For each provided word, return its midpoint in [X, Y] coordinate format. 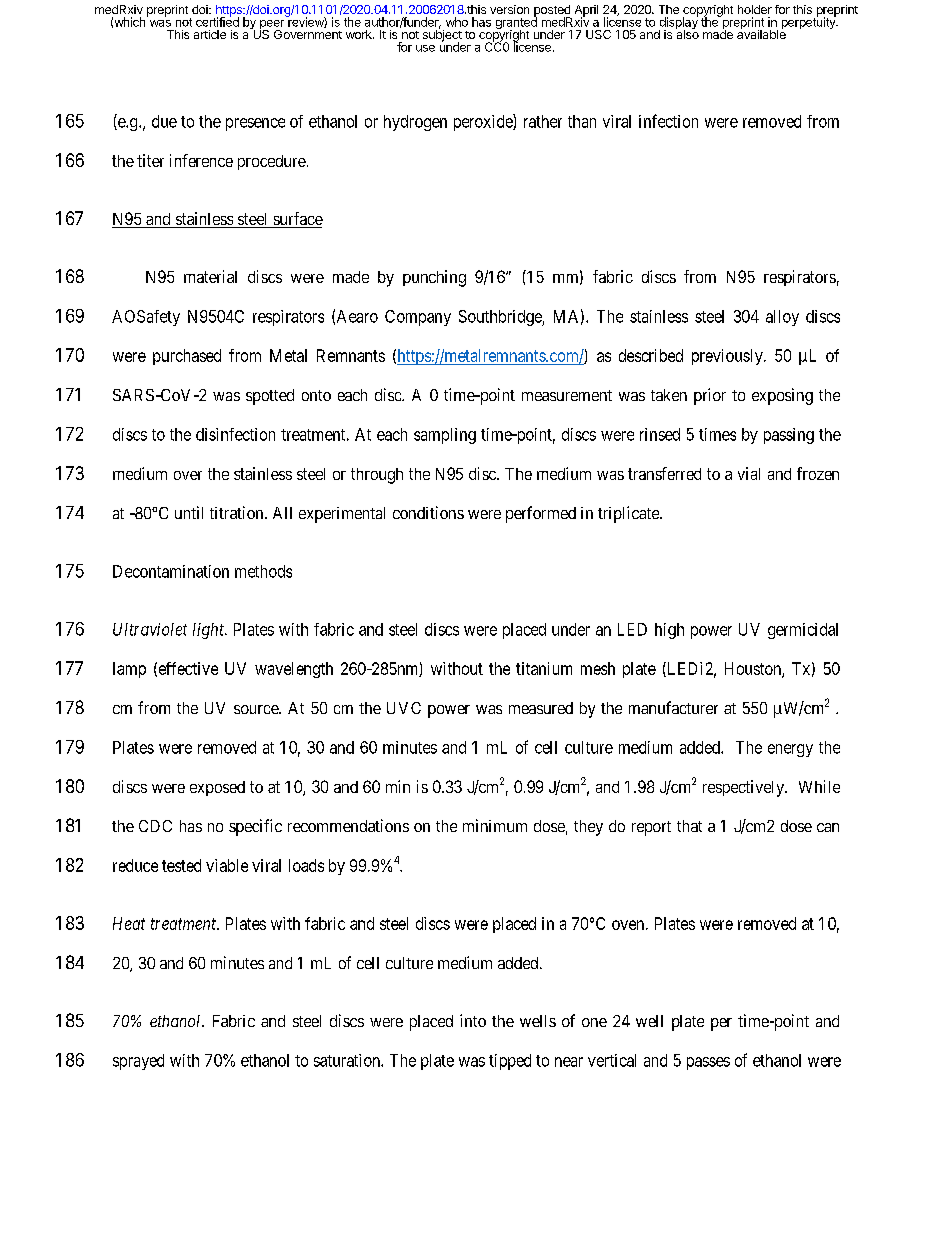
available [761, 33]
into [473, 1020]
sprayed [138, 1062]
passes [708, 1063]
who [457, 22]
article [210, 34]
